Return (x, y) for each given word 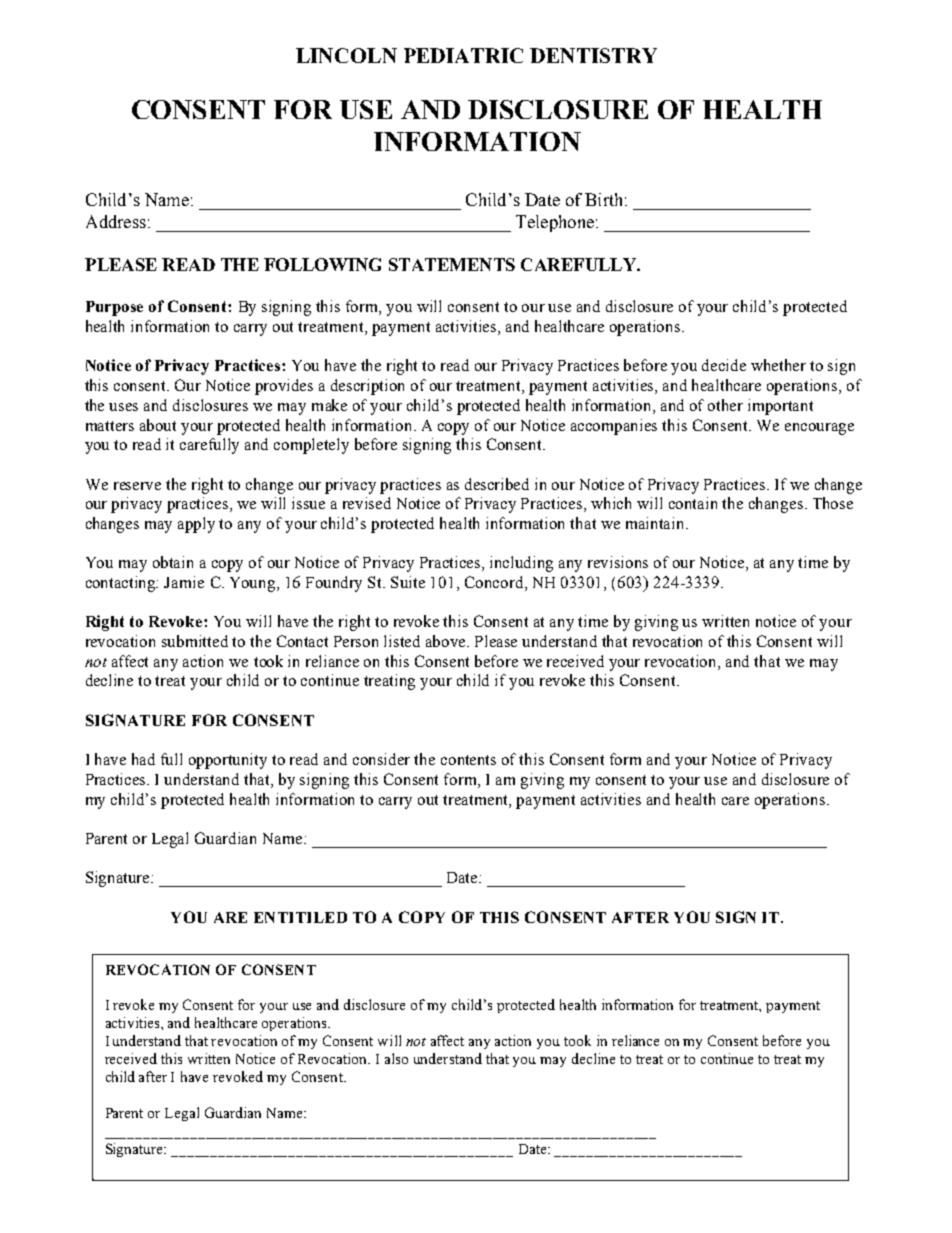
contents (468, 760)
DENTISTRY (593, 55)
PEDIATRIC (463, 55)
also (396, 1058)
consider (381, 759)
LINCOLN (346, 55)
